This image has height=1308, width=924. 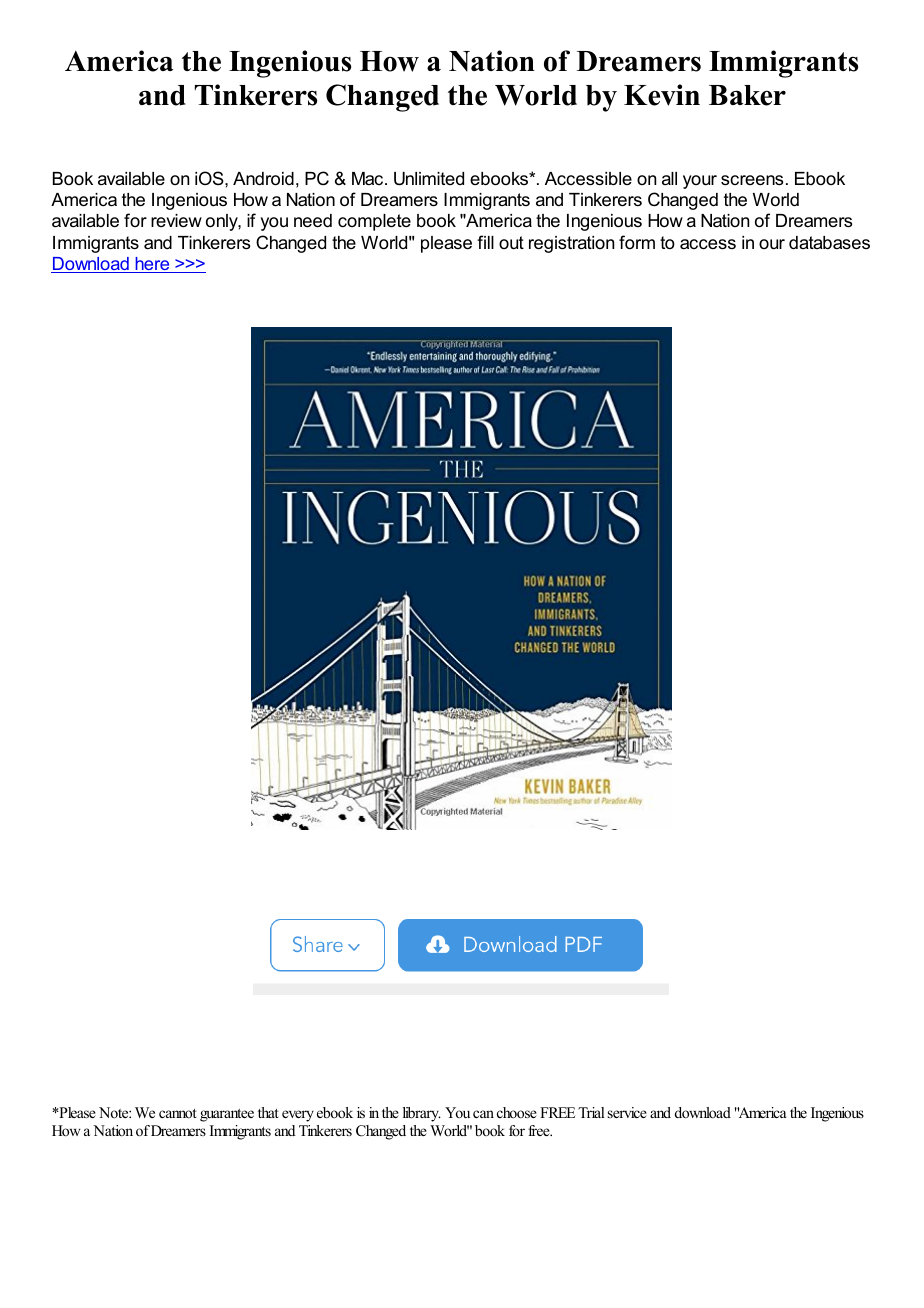 I want to click on choose, so click(x=517, y=1112).
